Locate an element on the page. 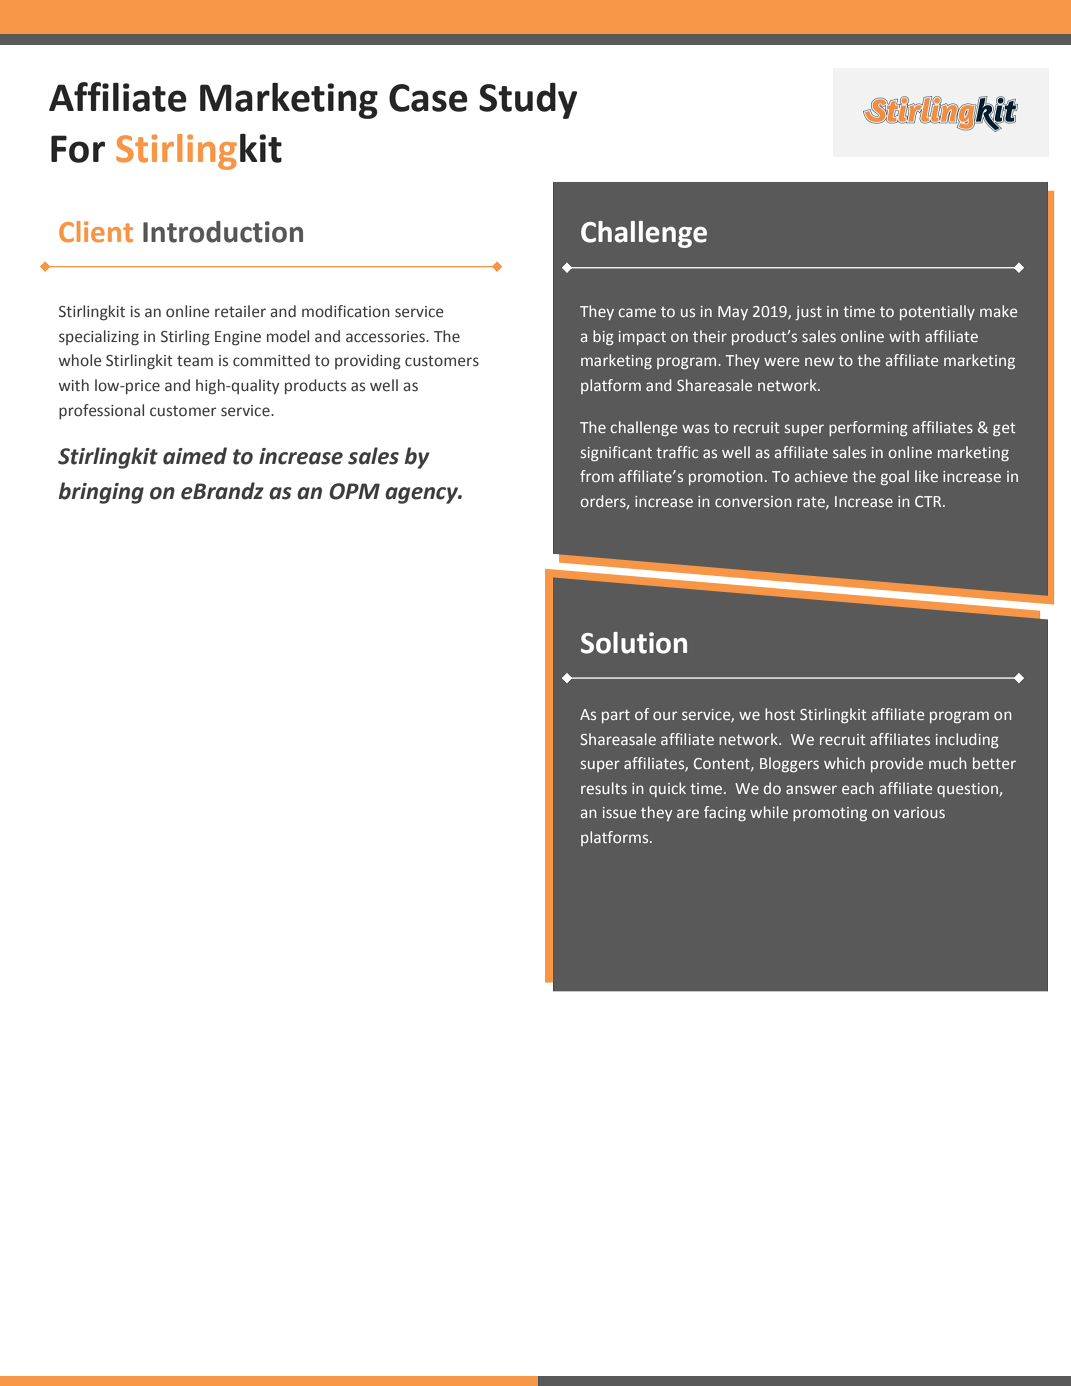 Image resolution: width=1071 pixels, height=1386 pixels. potentially is located at coordinates (937, 312).
